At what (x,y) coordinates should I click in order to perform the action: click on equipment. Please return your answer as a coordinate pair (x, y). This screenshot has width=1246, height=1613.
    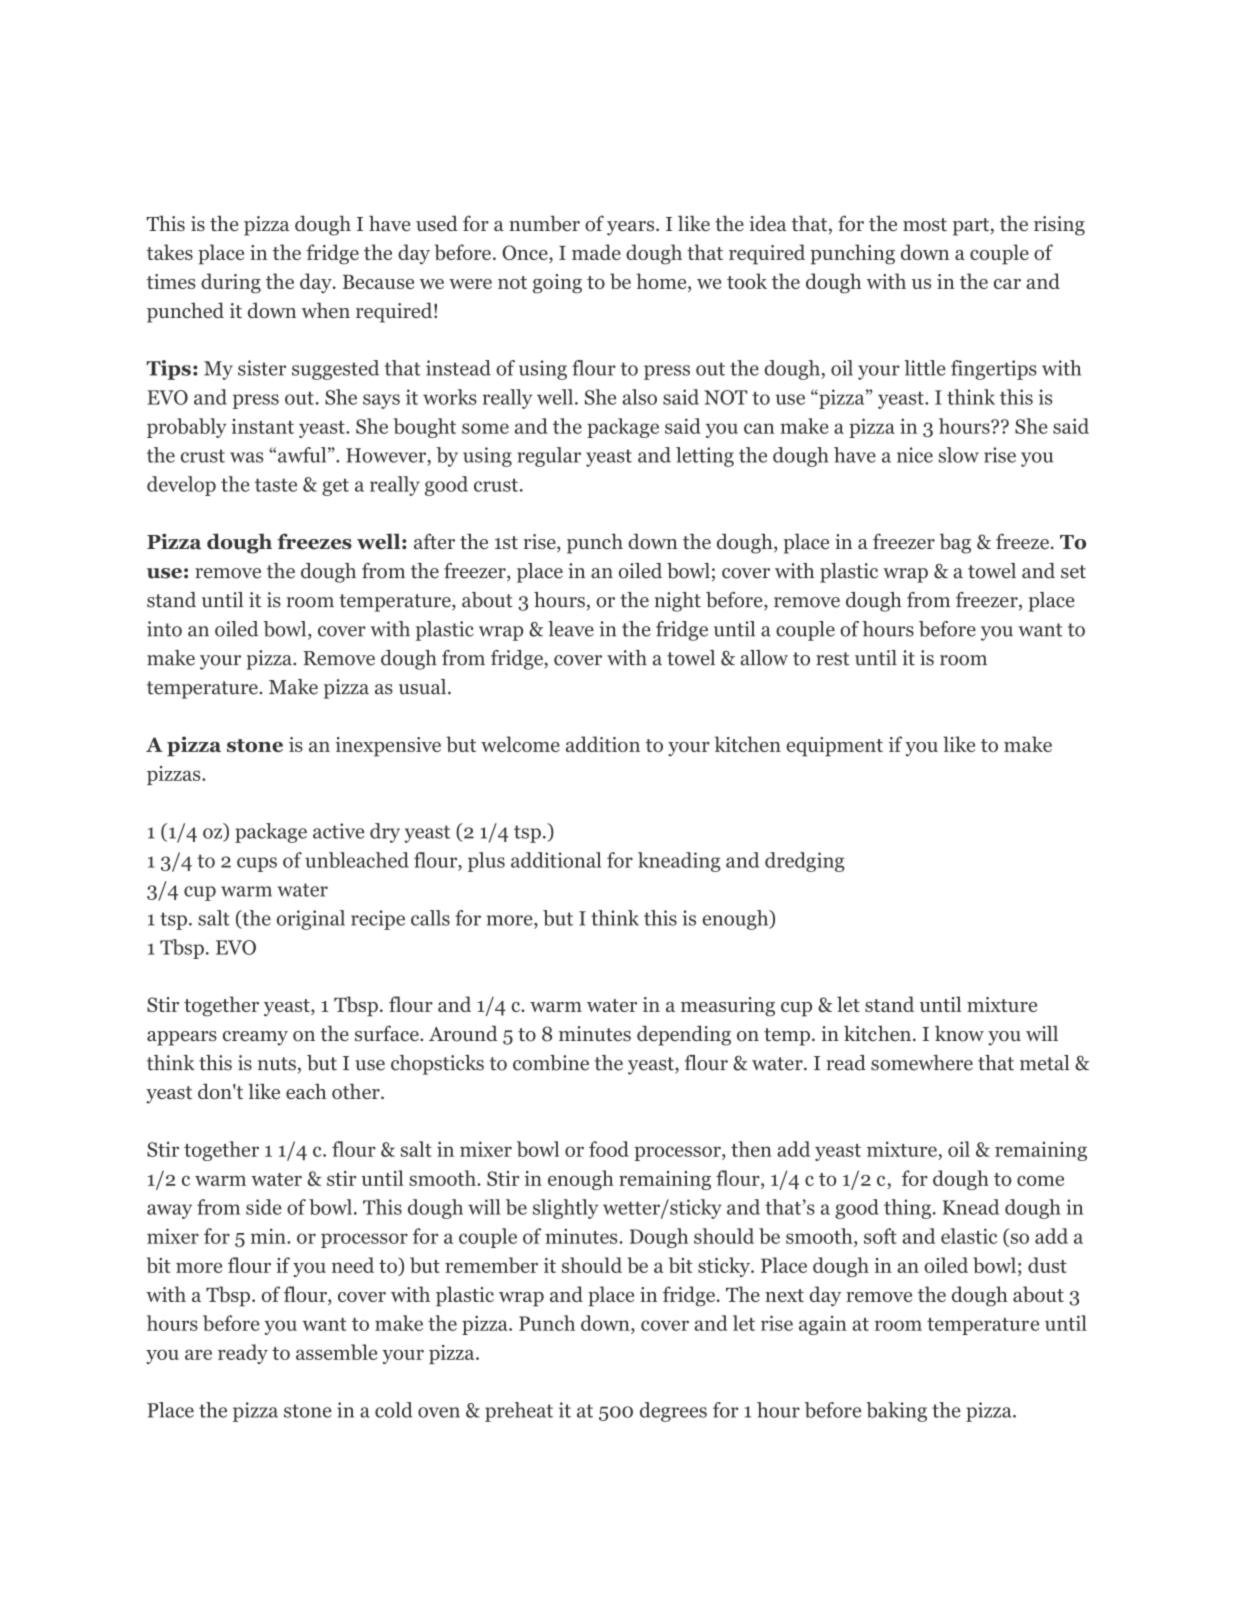
    Looking at the image, I should click on (834, 747).
